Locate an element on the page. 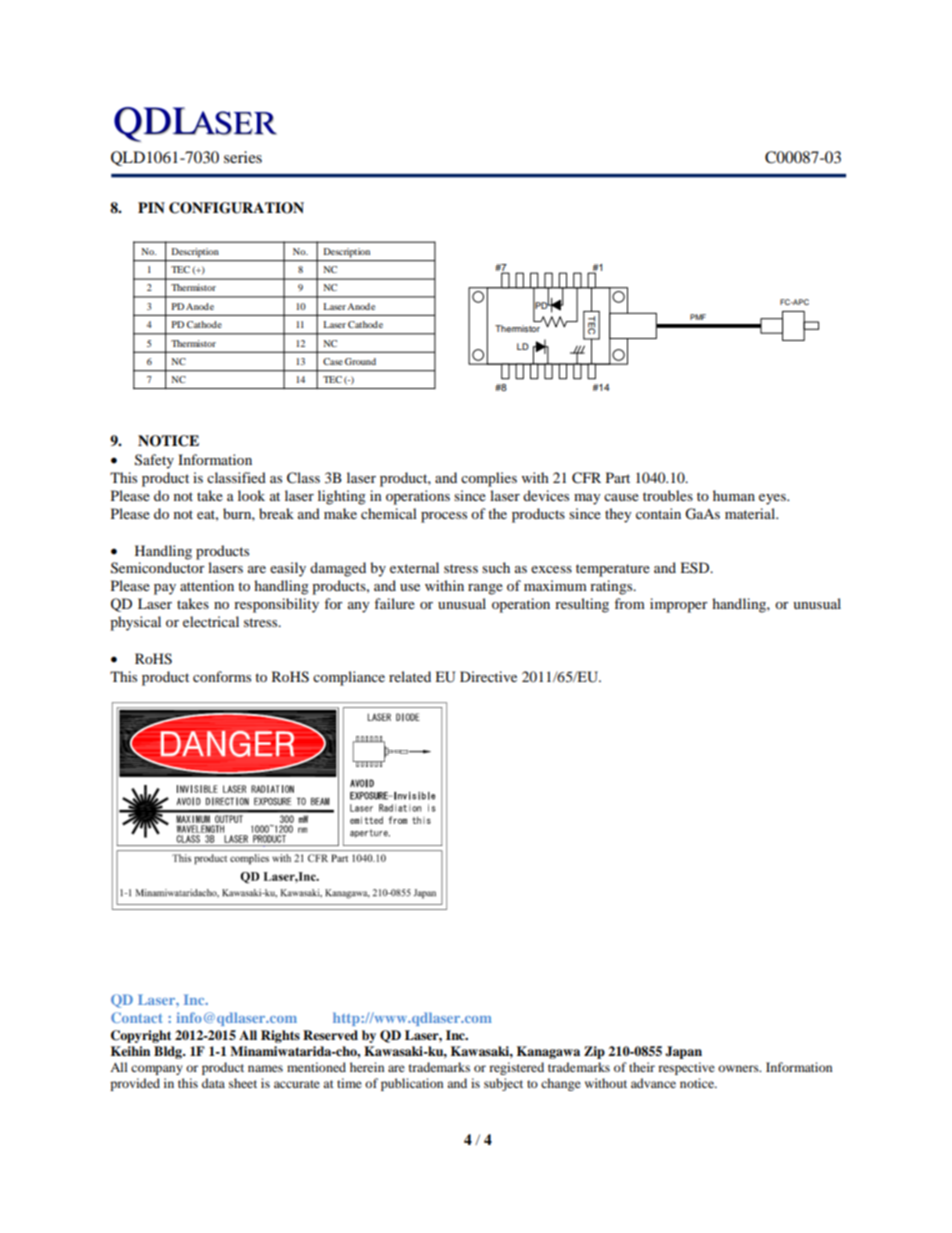 This page has width=952, height=1233. series is located at coordinates (243, 157).
